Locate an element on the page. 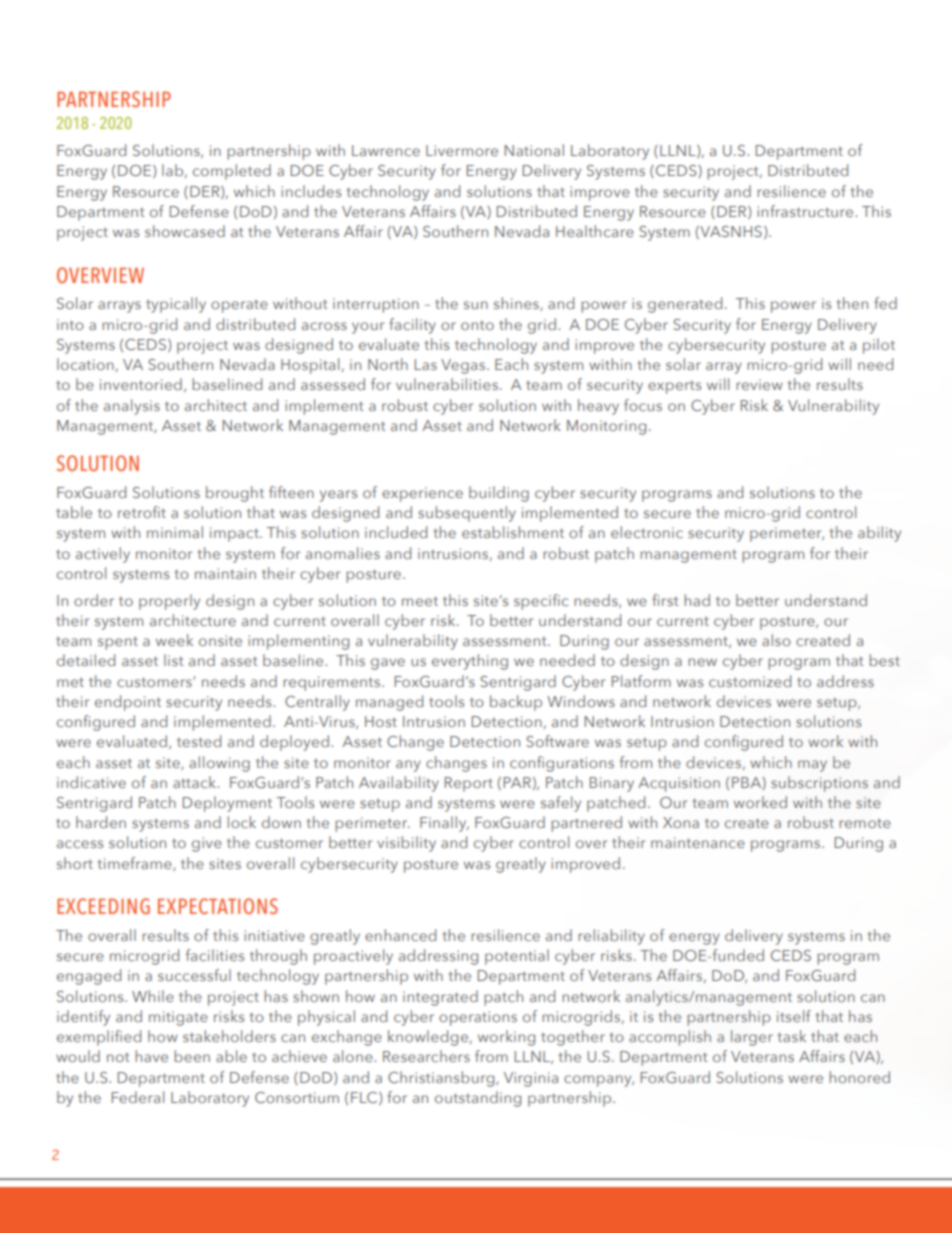  infrastructure is located at coordinates (806, 211).
